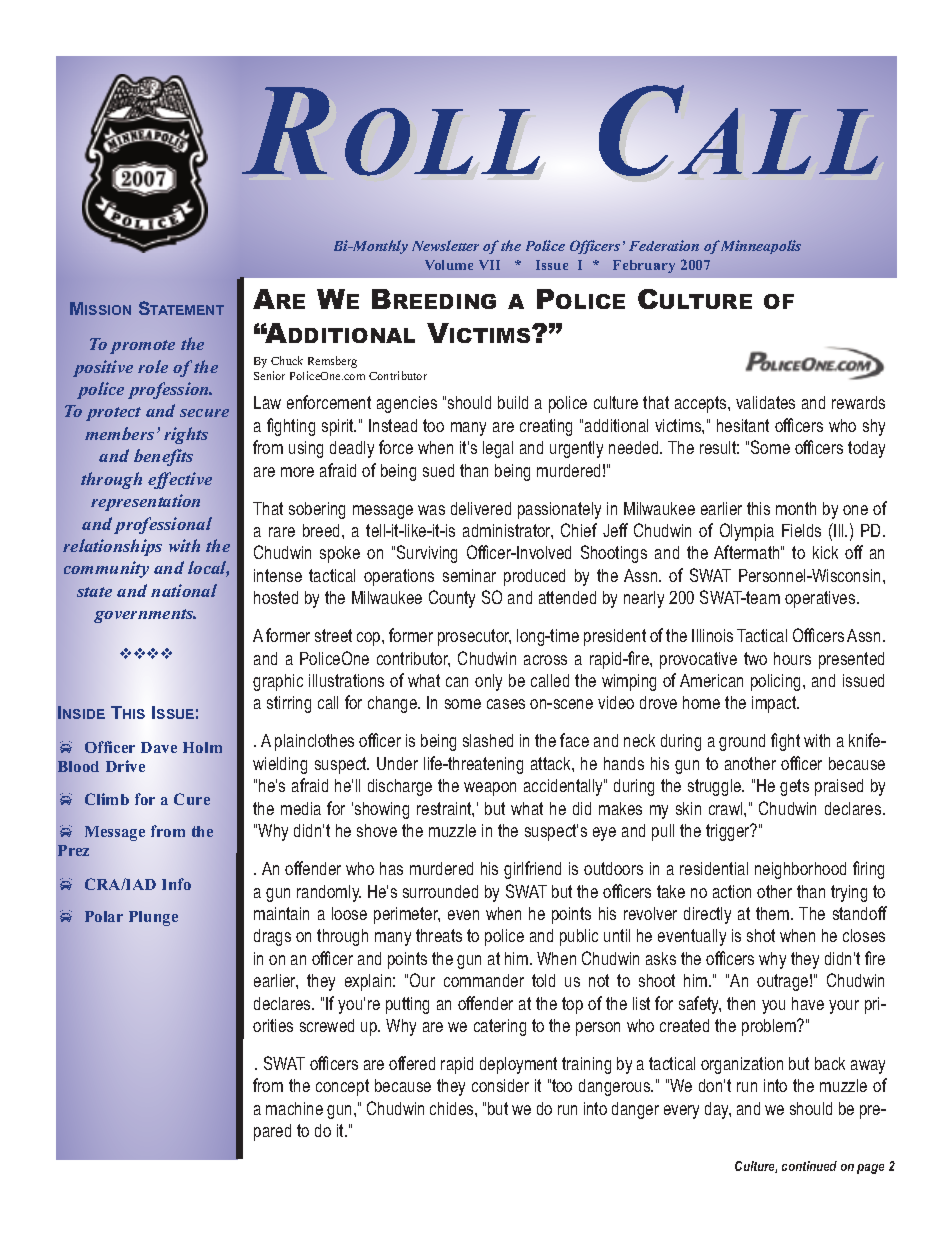  I want to click on promote, so click(142, 347).
